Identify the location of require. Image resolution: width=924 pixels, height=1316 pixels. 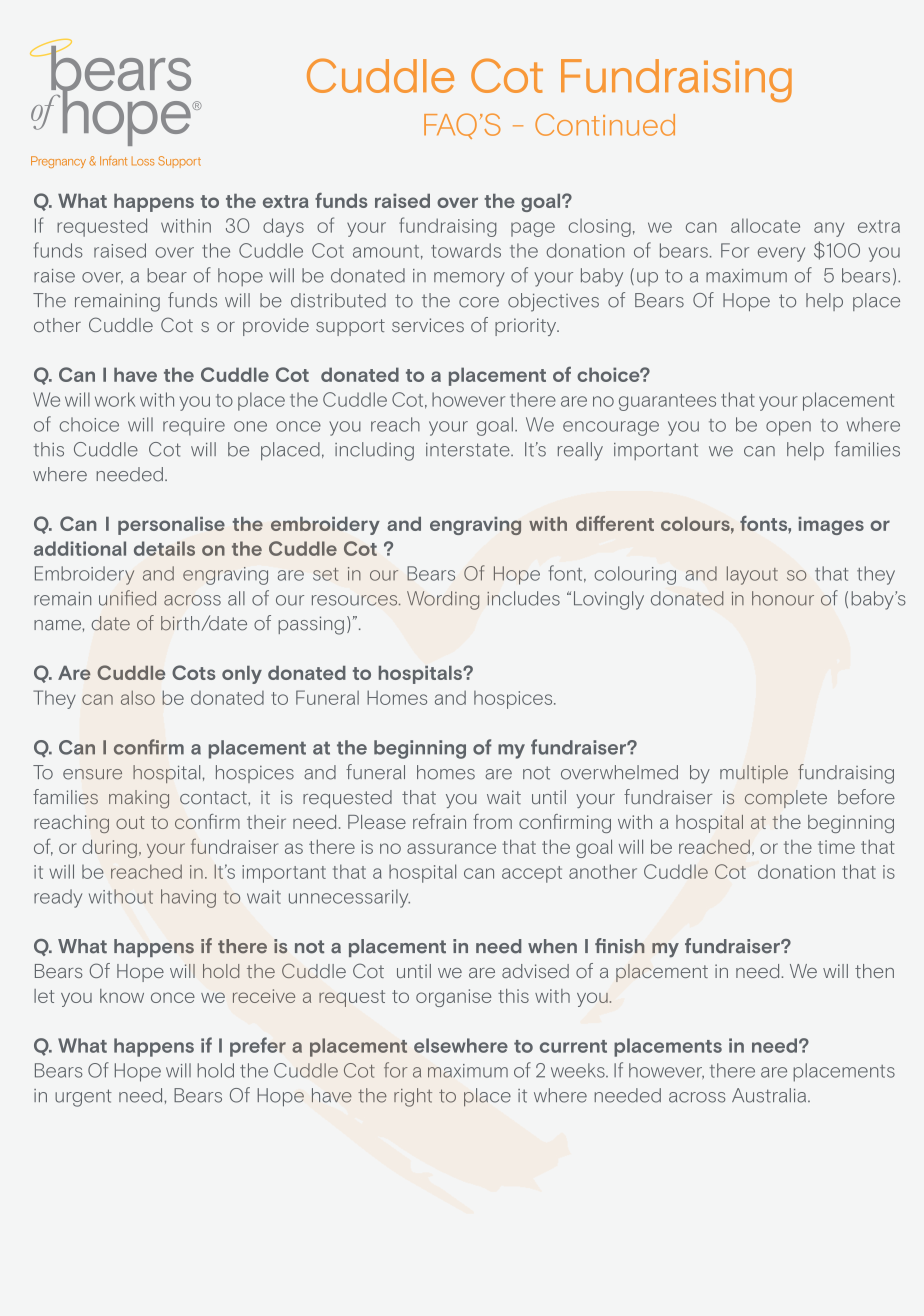
(194, 427).
